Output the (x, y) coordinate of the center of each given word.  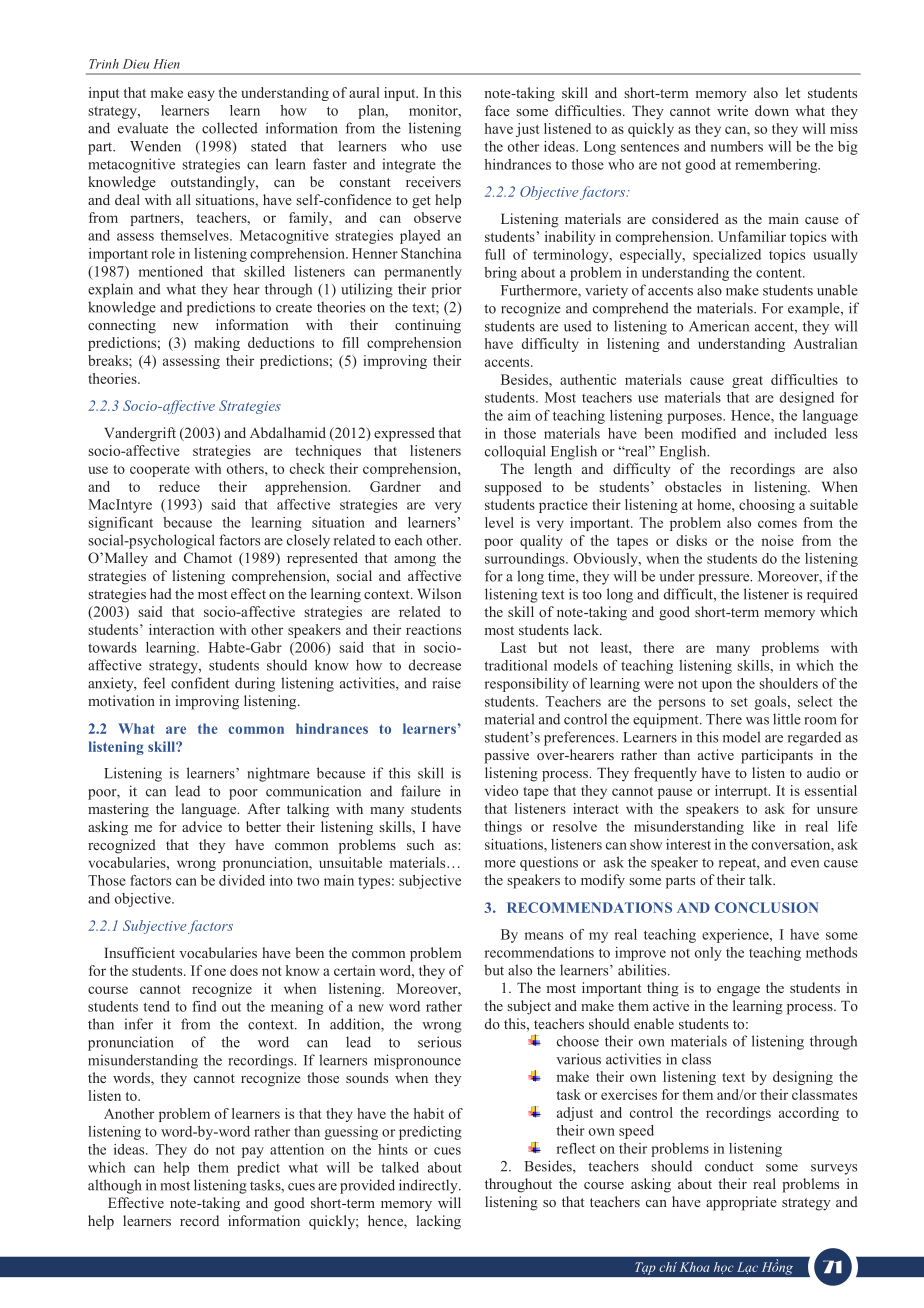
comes (777, 524)
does (244, 970)
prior (446, 290)
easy (201, 95)
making (217, 344)
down (772, 110)
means (544, 936)
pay (253, 1152)
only (708, 954)
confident (200, 683)
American (719, 326)
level (499, 522)
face (497, 110)
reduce (179, 486)
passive (506, 756)
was (757, 721)
